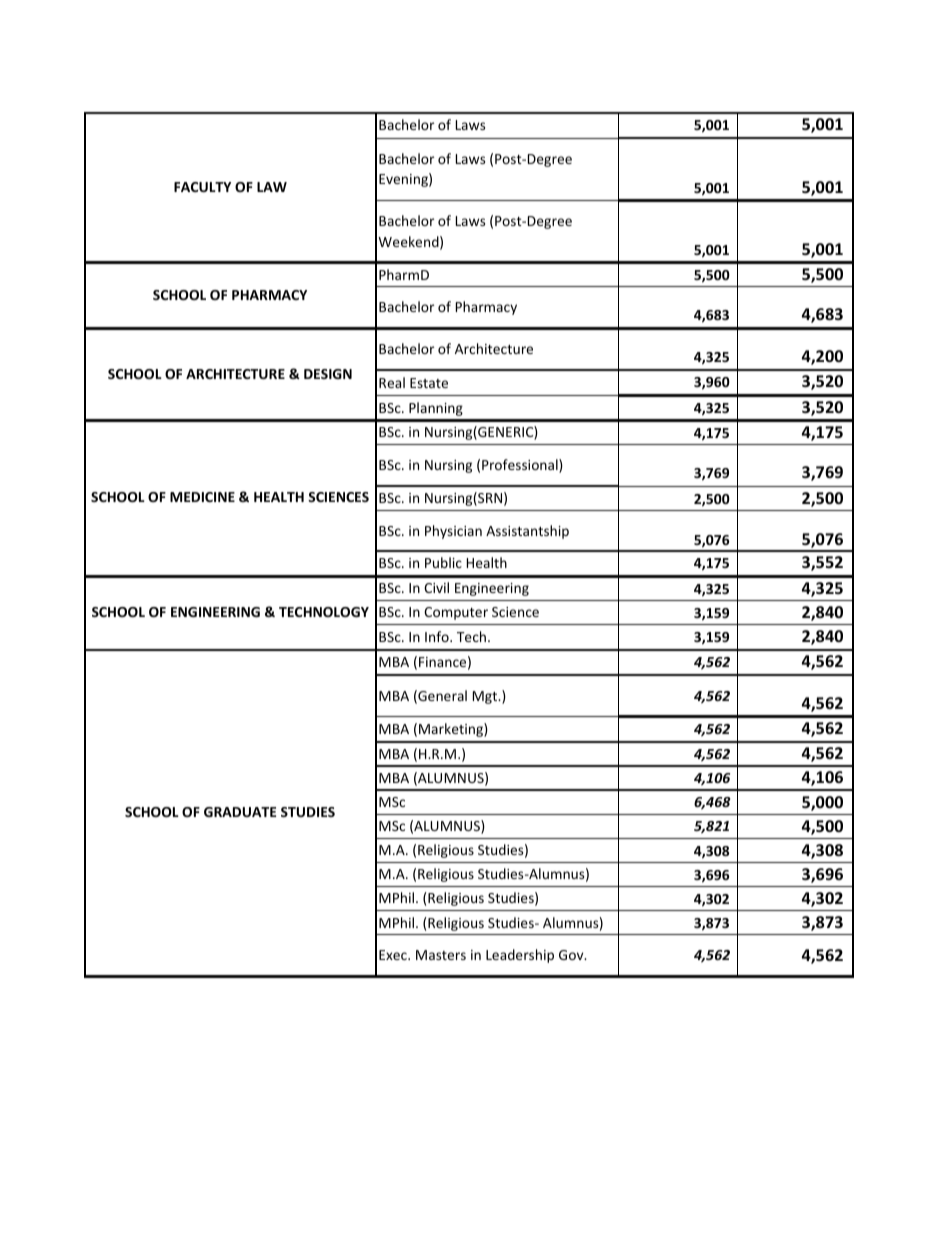 This screenshot has width=952, height=1233. Describe the element at coordinates (240, 812) in the screenshot. I see `GRADUATE` at that location.
